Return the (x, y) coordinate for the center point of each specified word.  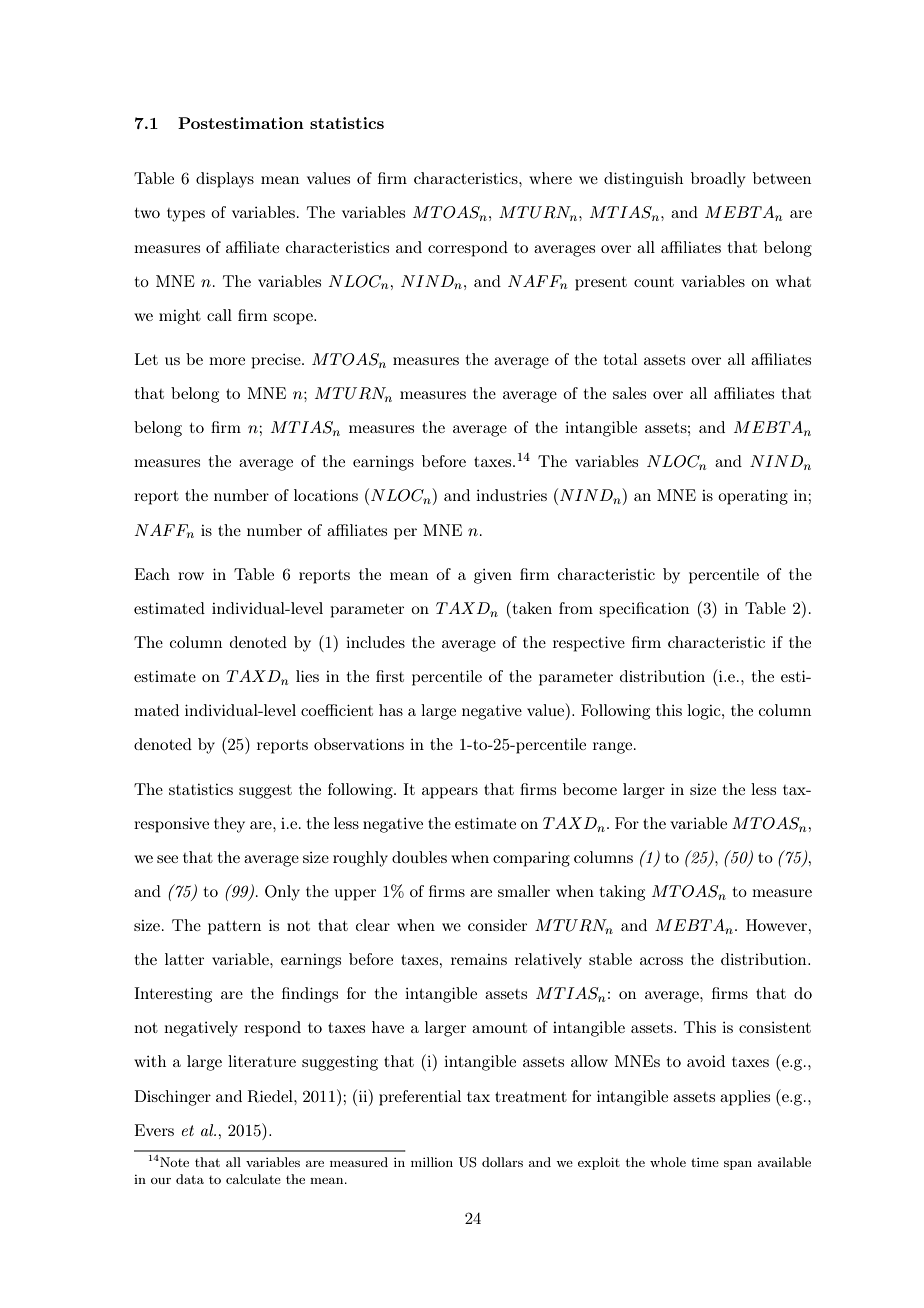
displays (225, 180)
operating (753, 497)
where (550, 178)
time (705, 1162)
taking (622, 893)
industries (511, 495)
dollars (502, 1162)
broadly (718, 180)
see (167, 859)
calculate (253, 1179)
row (191, 576)
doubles (419, 857)
